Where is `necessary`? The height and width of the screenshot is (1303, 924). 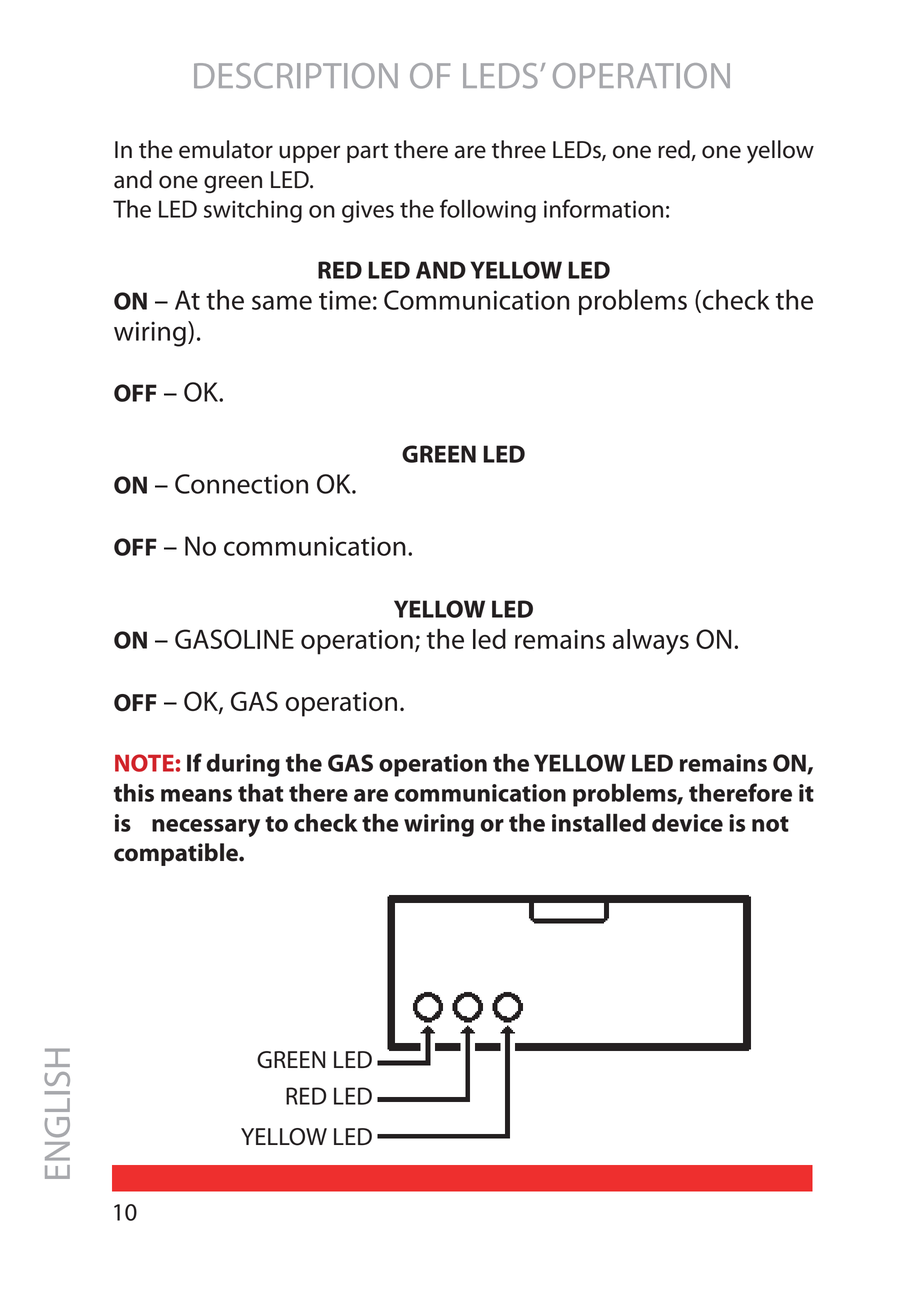
necessary is located at coordinates (206, 828).
